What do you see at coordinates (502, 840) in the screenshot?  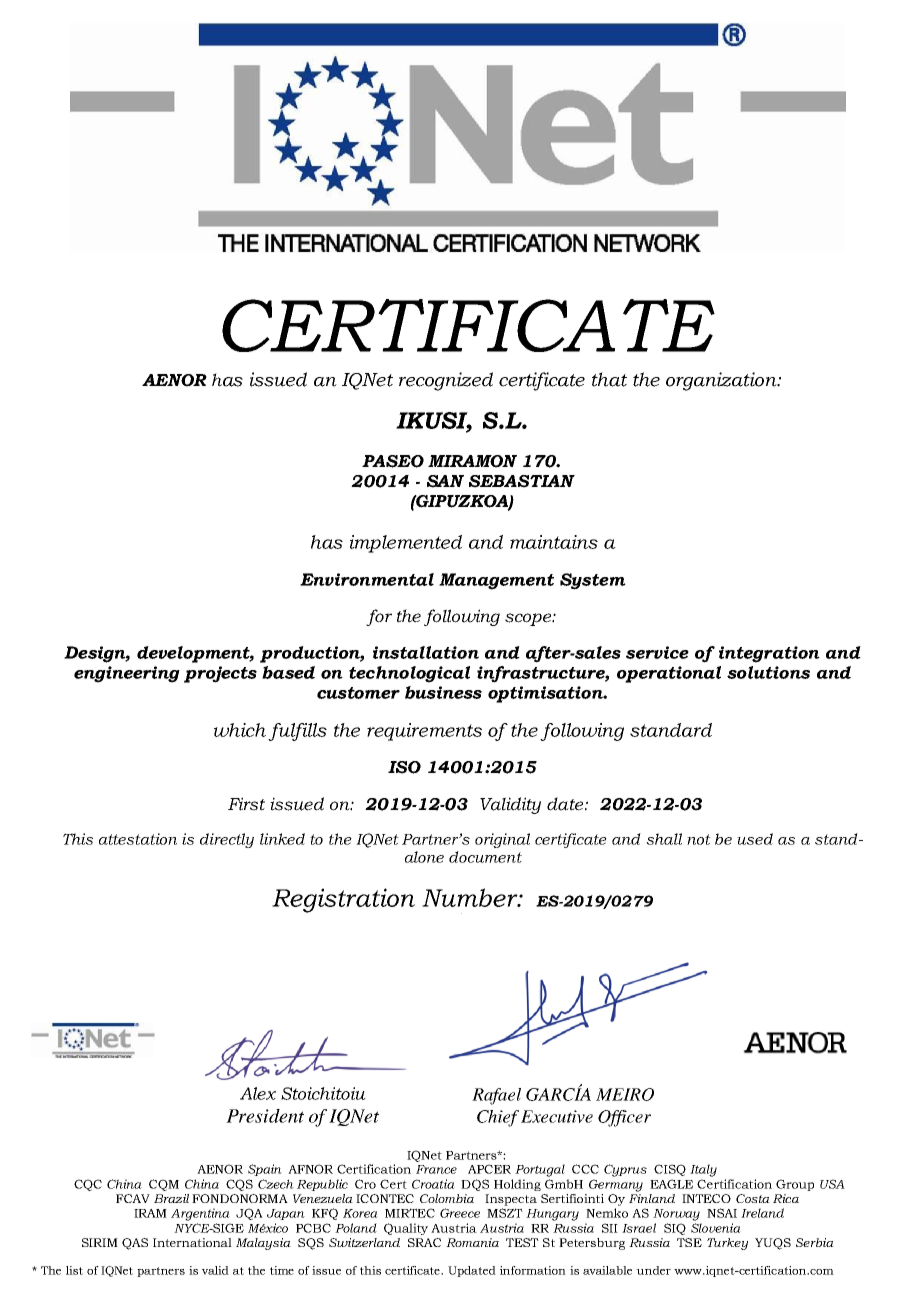 I see `original` at bounding box center [502, 840].
